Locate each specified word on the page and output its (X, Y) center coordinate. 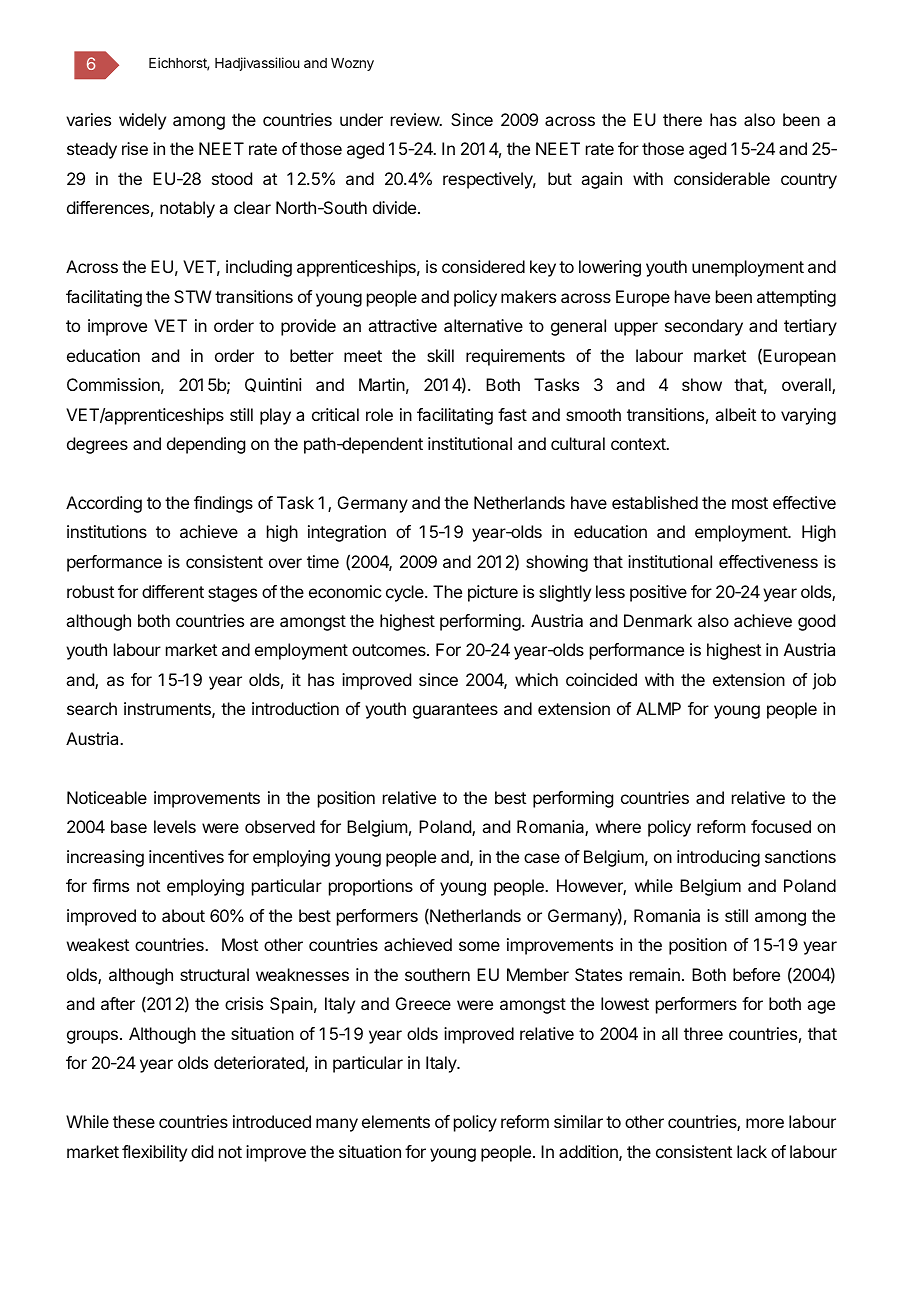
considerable (722, 178)
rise (135, 148)
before (756, 974)
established (655, 502)
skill (440, 355)
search (92, 708)
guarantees (455, 711)
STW (192, 296)
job (824, 681)
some (479, 946)
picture (493, 593)
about (183, 915)
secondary (704, 327)
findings (223, 504)
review (416, 119)
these (134, 1121)
